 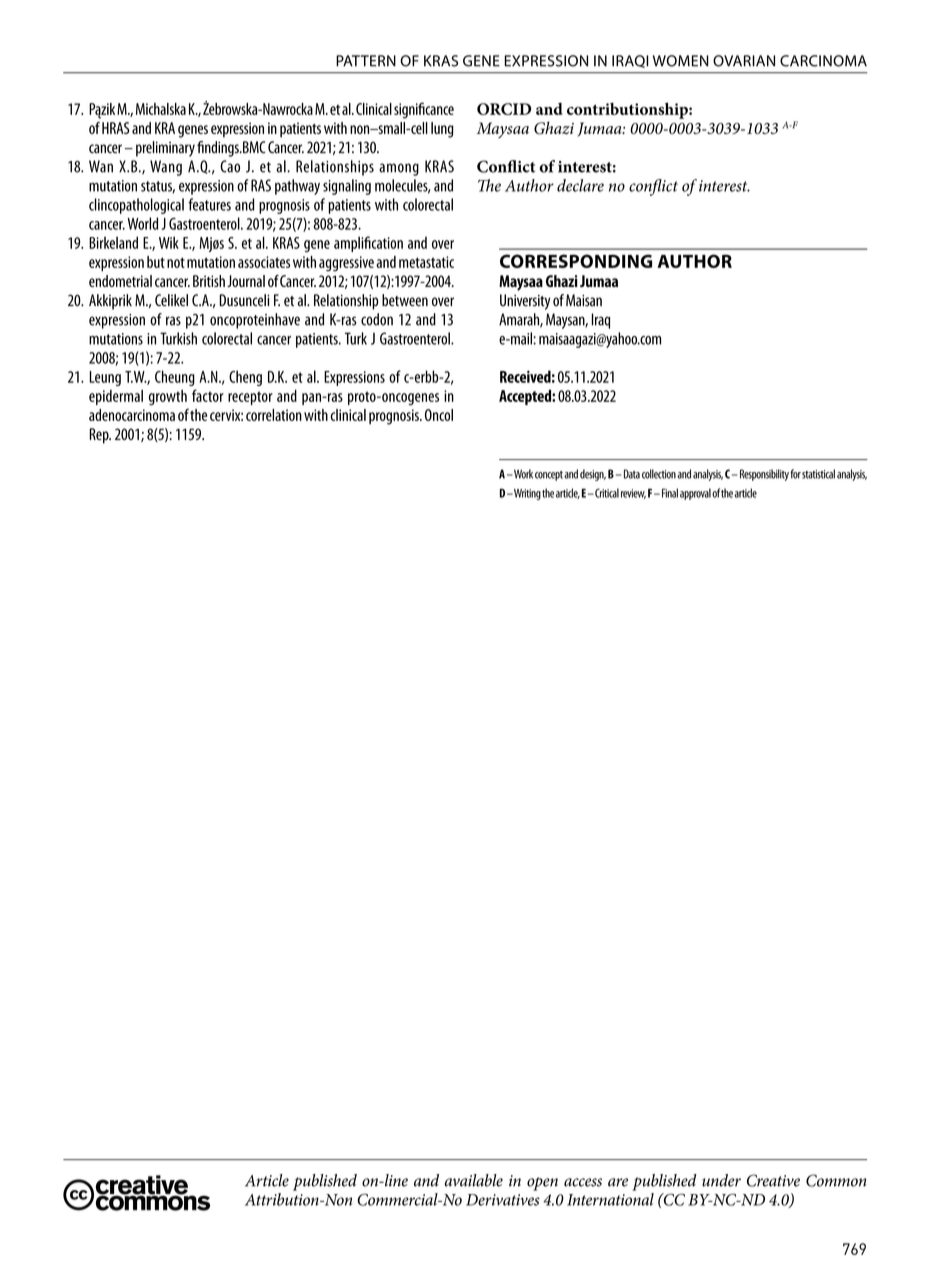 I want to click on CORRESPONDING, so click(x=576, y=261).
